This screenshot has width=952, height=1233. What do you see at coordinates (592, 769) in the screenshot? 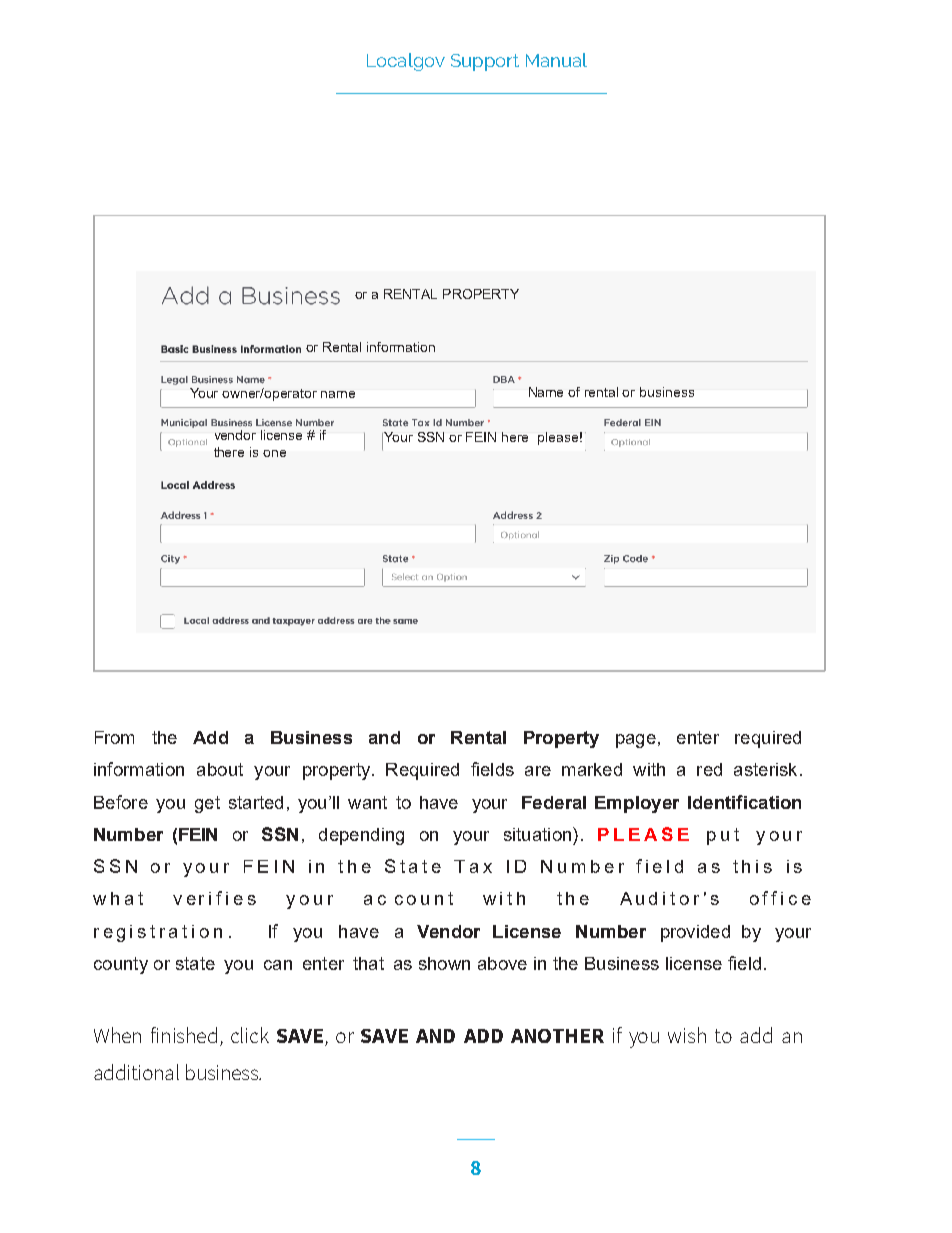
I see `marked` at bounding box center [592, 769].
